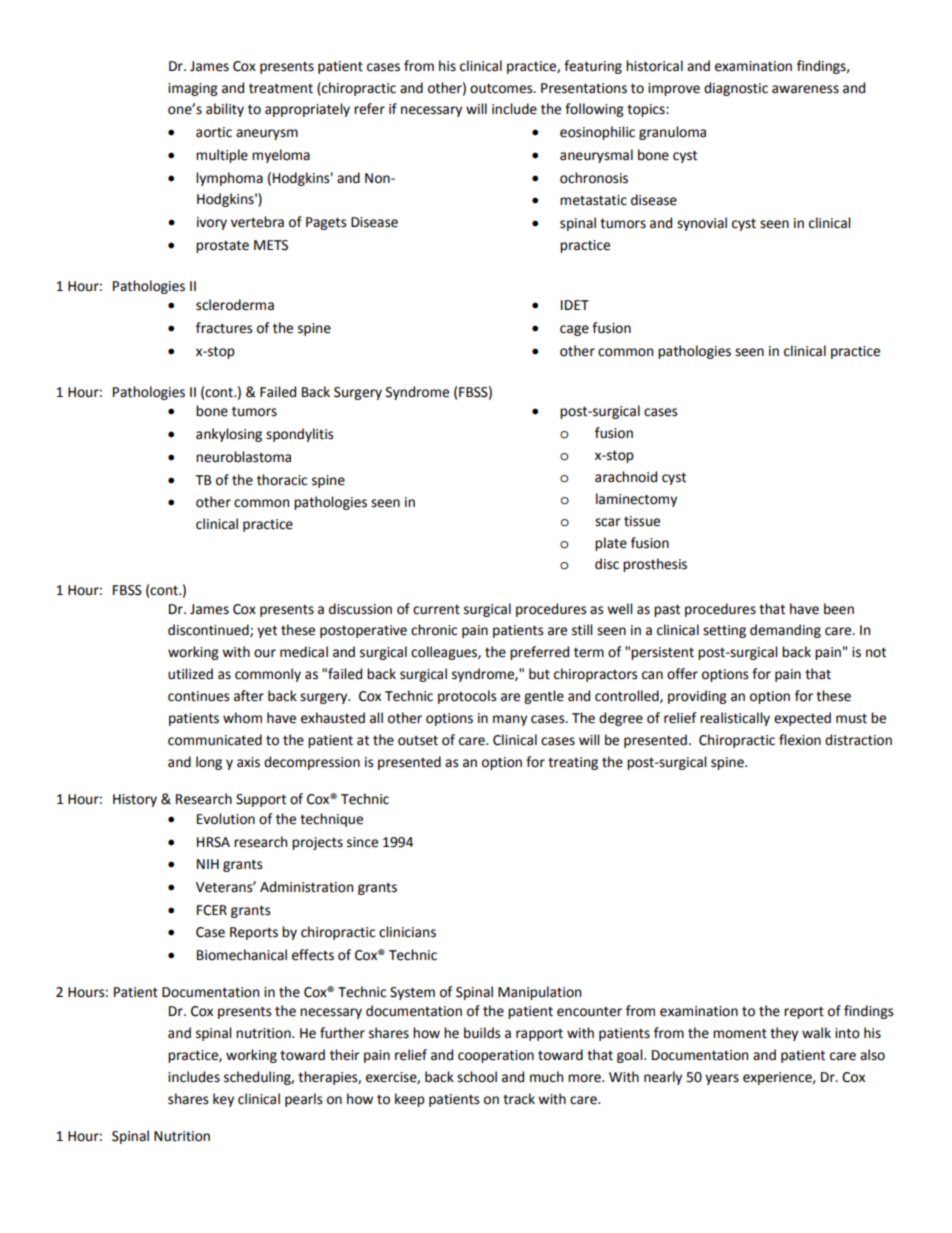  Describe the element at coordinates (267, 631) in the screenshot. I see `yet` at that location.
